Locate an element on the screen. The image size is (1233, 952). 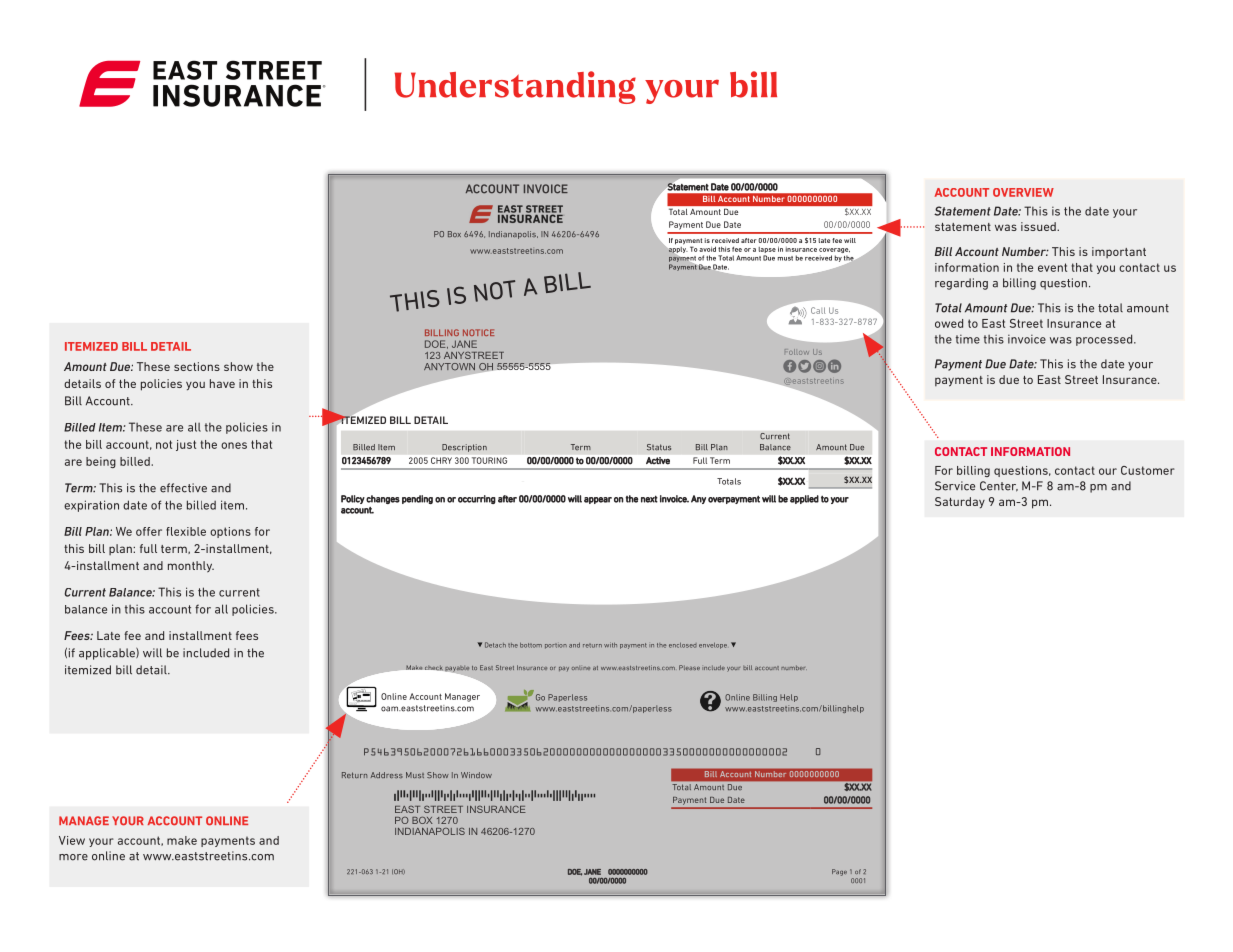
important is located at coordinates (1119, 252).
